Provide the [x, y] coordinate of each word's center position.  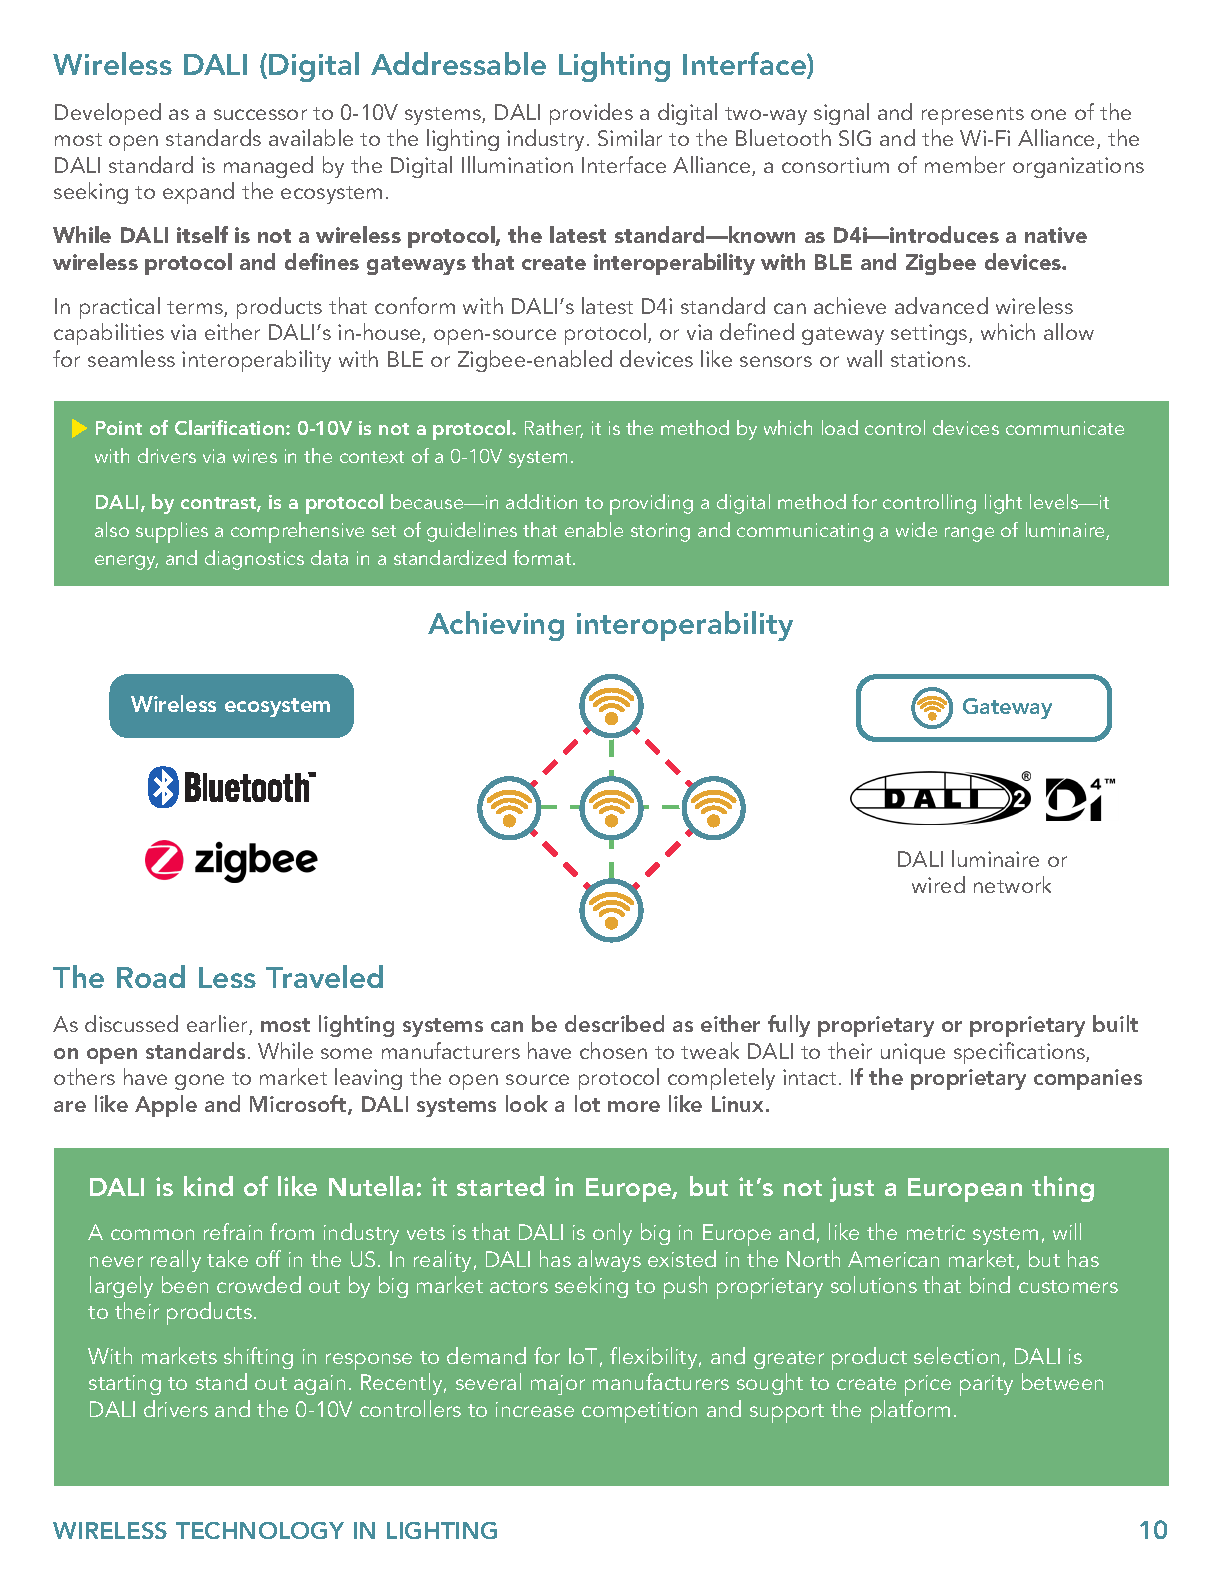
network [1012, 884]
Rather [554, 429]
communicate [1065, 428]
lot [587, 1103]
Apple [166, 1106]
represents [973, 116]
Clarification [231, 427]
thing [1063, 1189]
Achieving [496, 626]
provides [591, 114]
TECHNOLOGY [260, 1530]
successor [260, 114]
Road [151, 976]
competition [639, 1412]
